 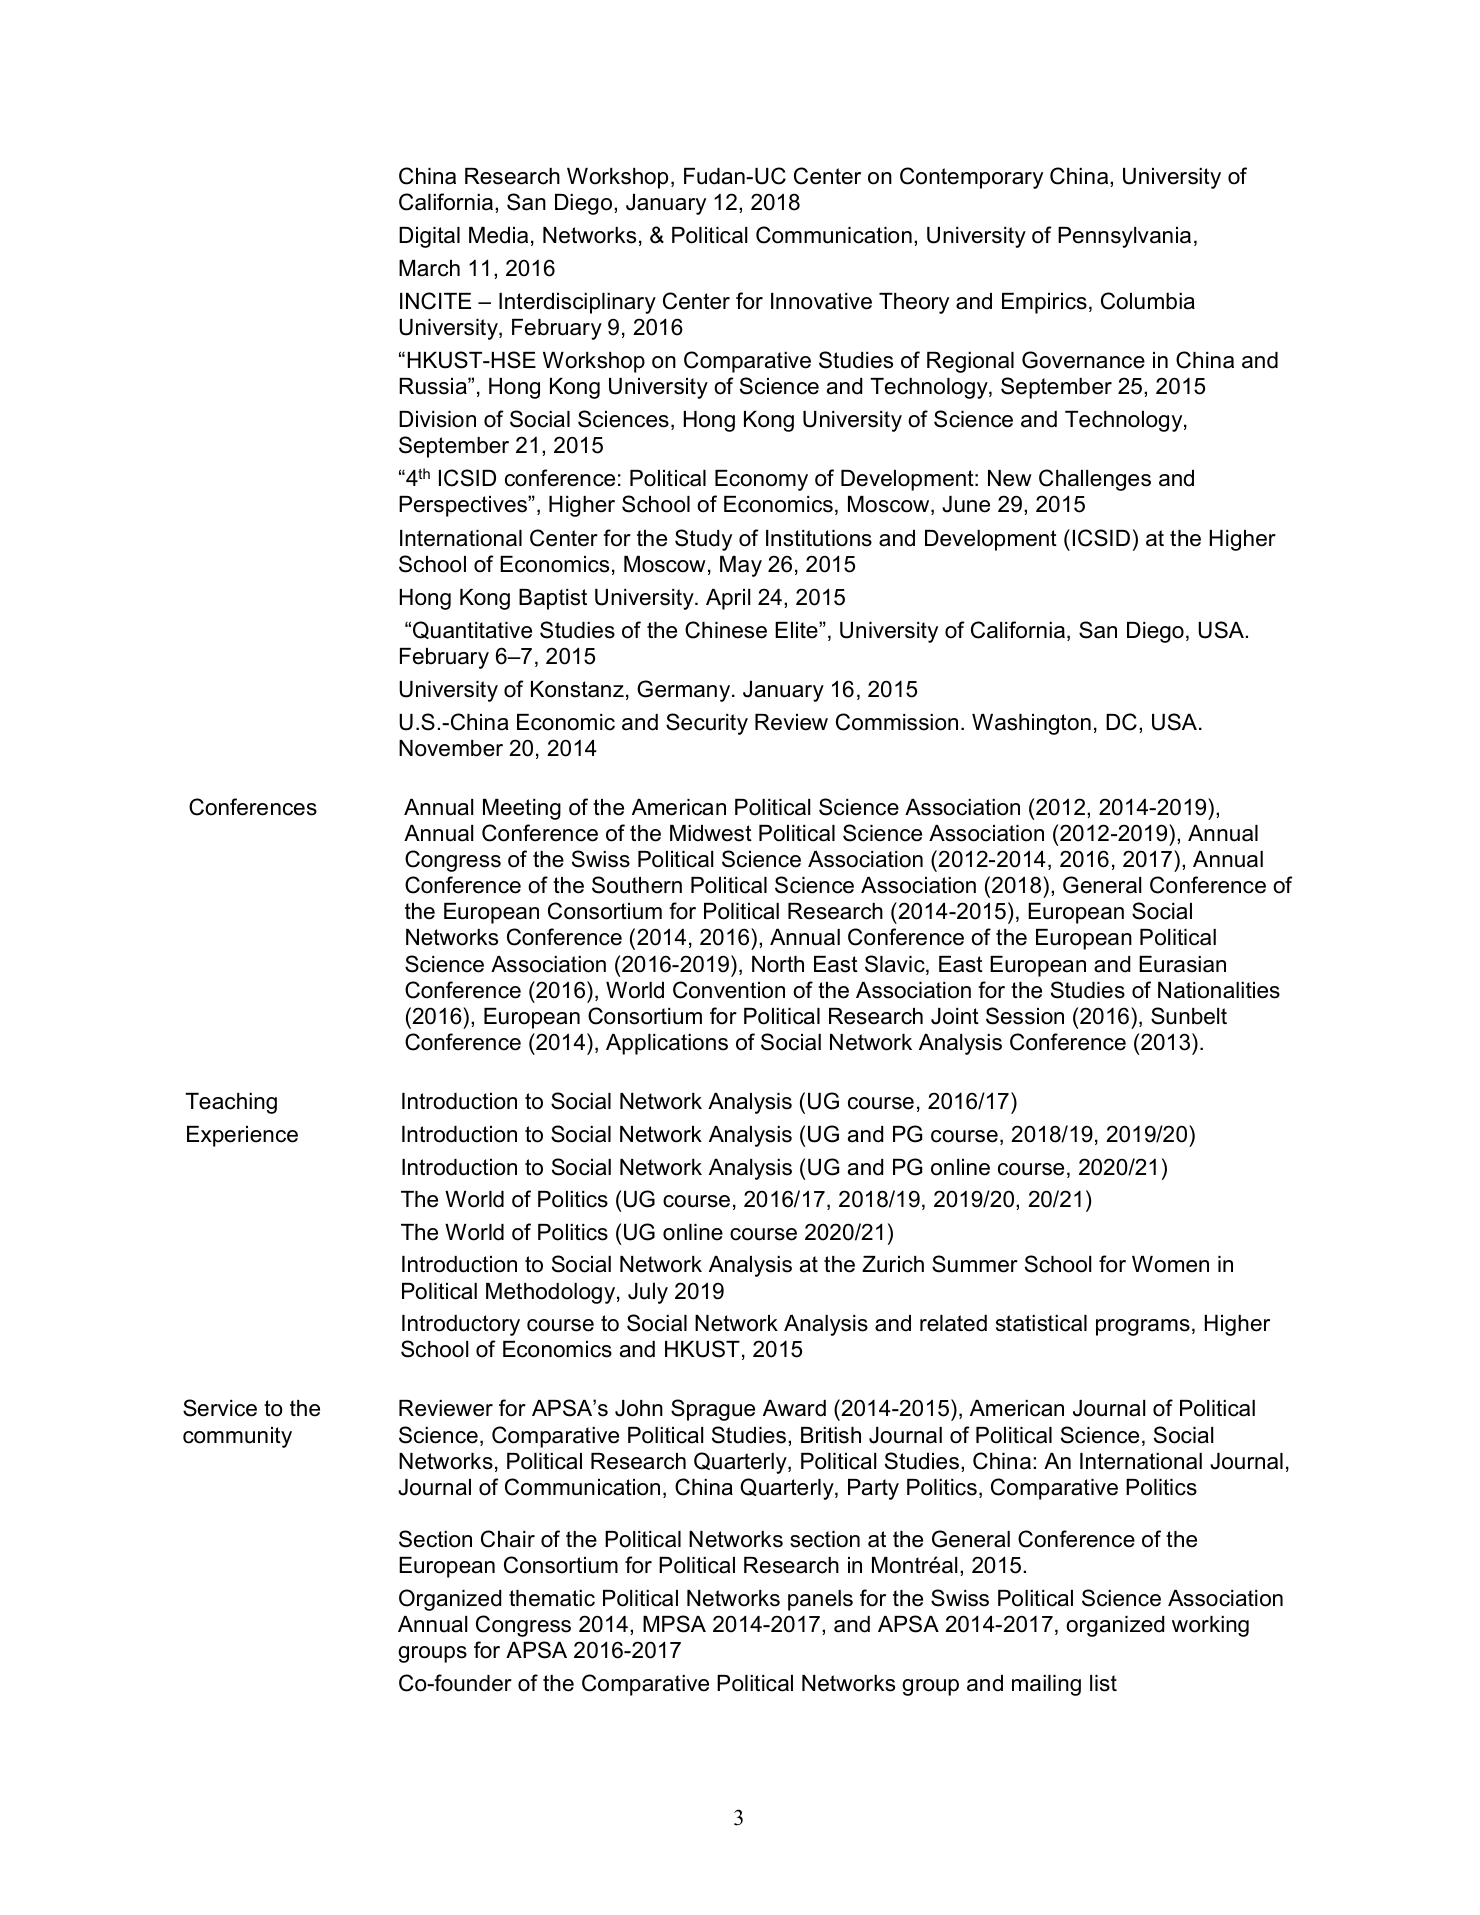 What do you see at coordinates (667, 1044) in the screenshot?
I see `Applications` at bounding box center [667, 1044].
